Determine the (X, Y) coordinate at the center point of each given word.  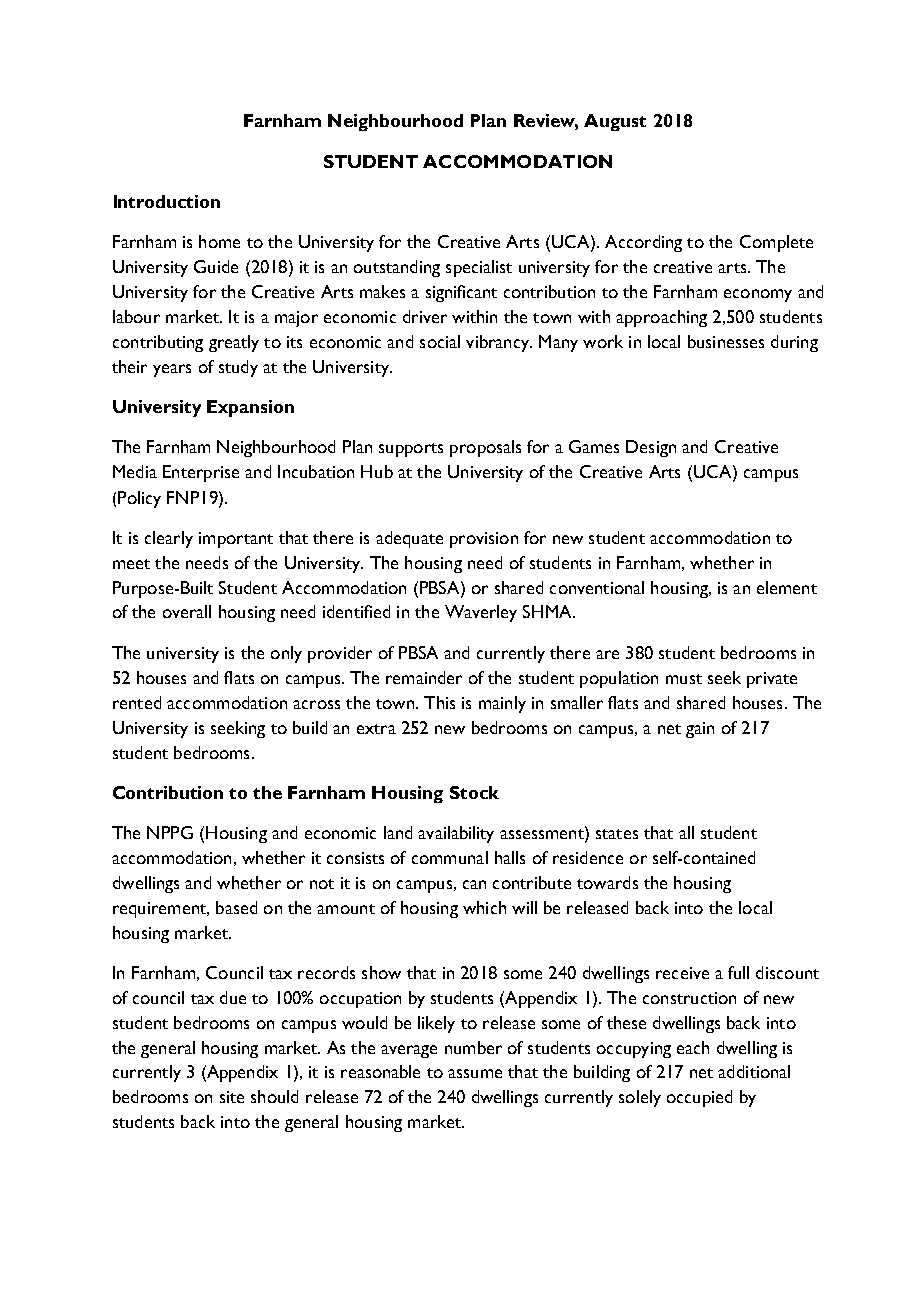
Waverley (481, 613)
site (232, 1097)
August (615, 122)
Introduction (167, 201)
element (787, 587)
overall (187, 611)
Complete (776, 243)
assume (475, 1073)
